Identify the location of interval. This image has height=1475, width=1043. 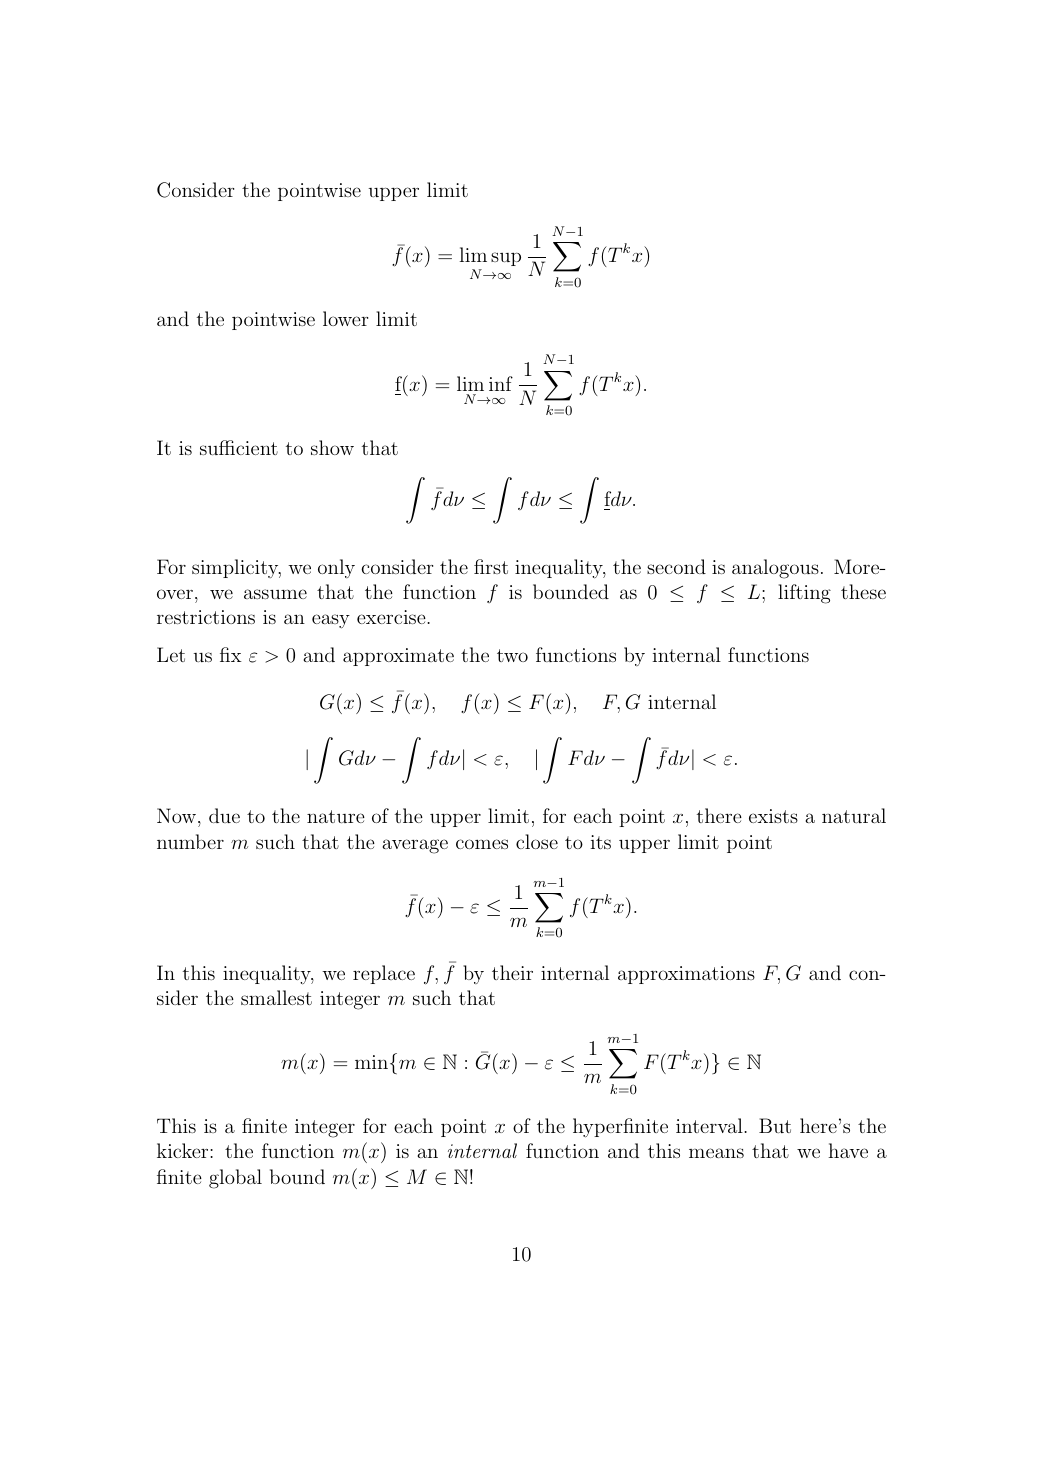
(710, 1125).
